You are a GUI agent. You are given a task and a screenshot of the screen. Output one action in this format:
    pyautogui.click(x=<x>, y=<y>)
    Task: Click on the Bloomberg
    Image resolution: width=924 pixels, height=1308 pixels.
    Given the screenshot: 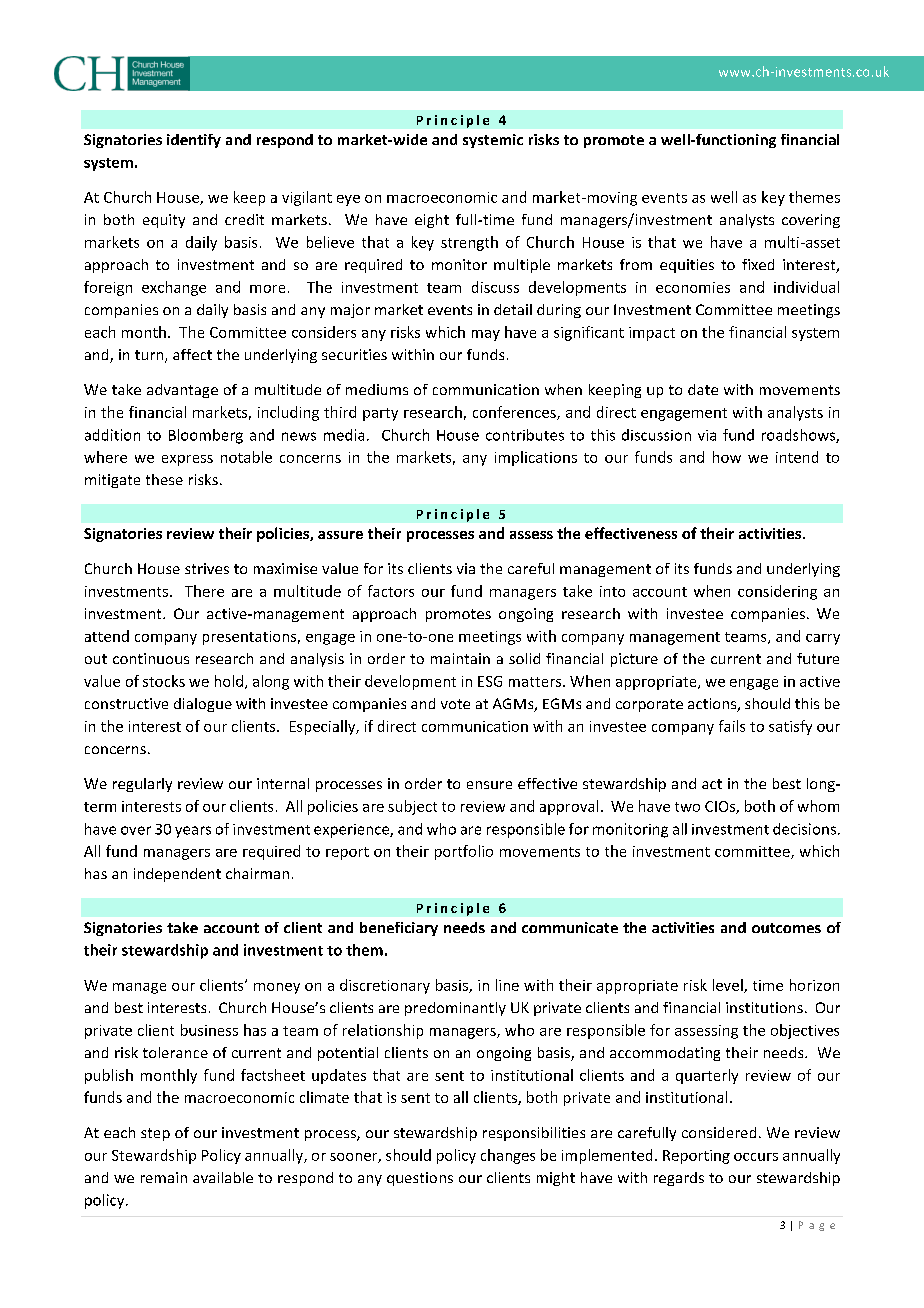 What is the action you would take?
    pyautogui.click(x=206, y=436)
